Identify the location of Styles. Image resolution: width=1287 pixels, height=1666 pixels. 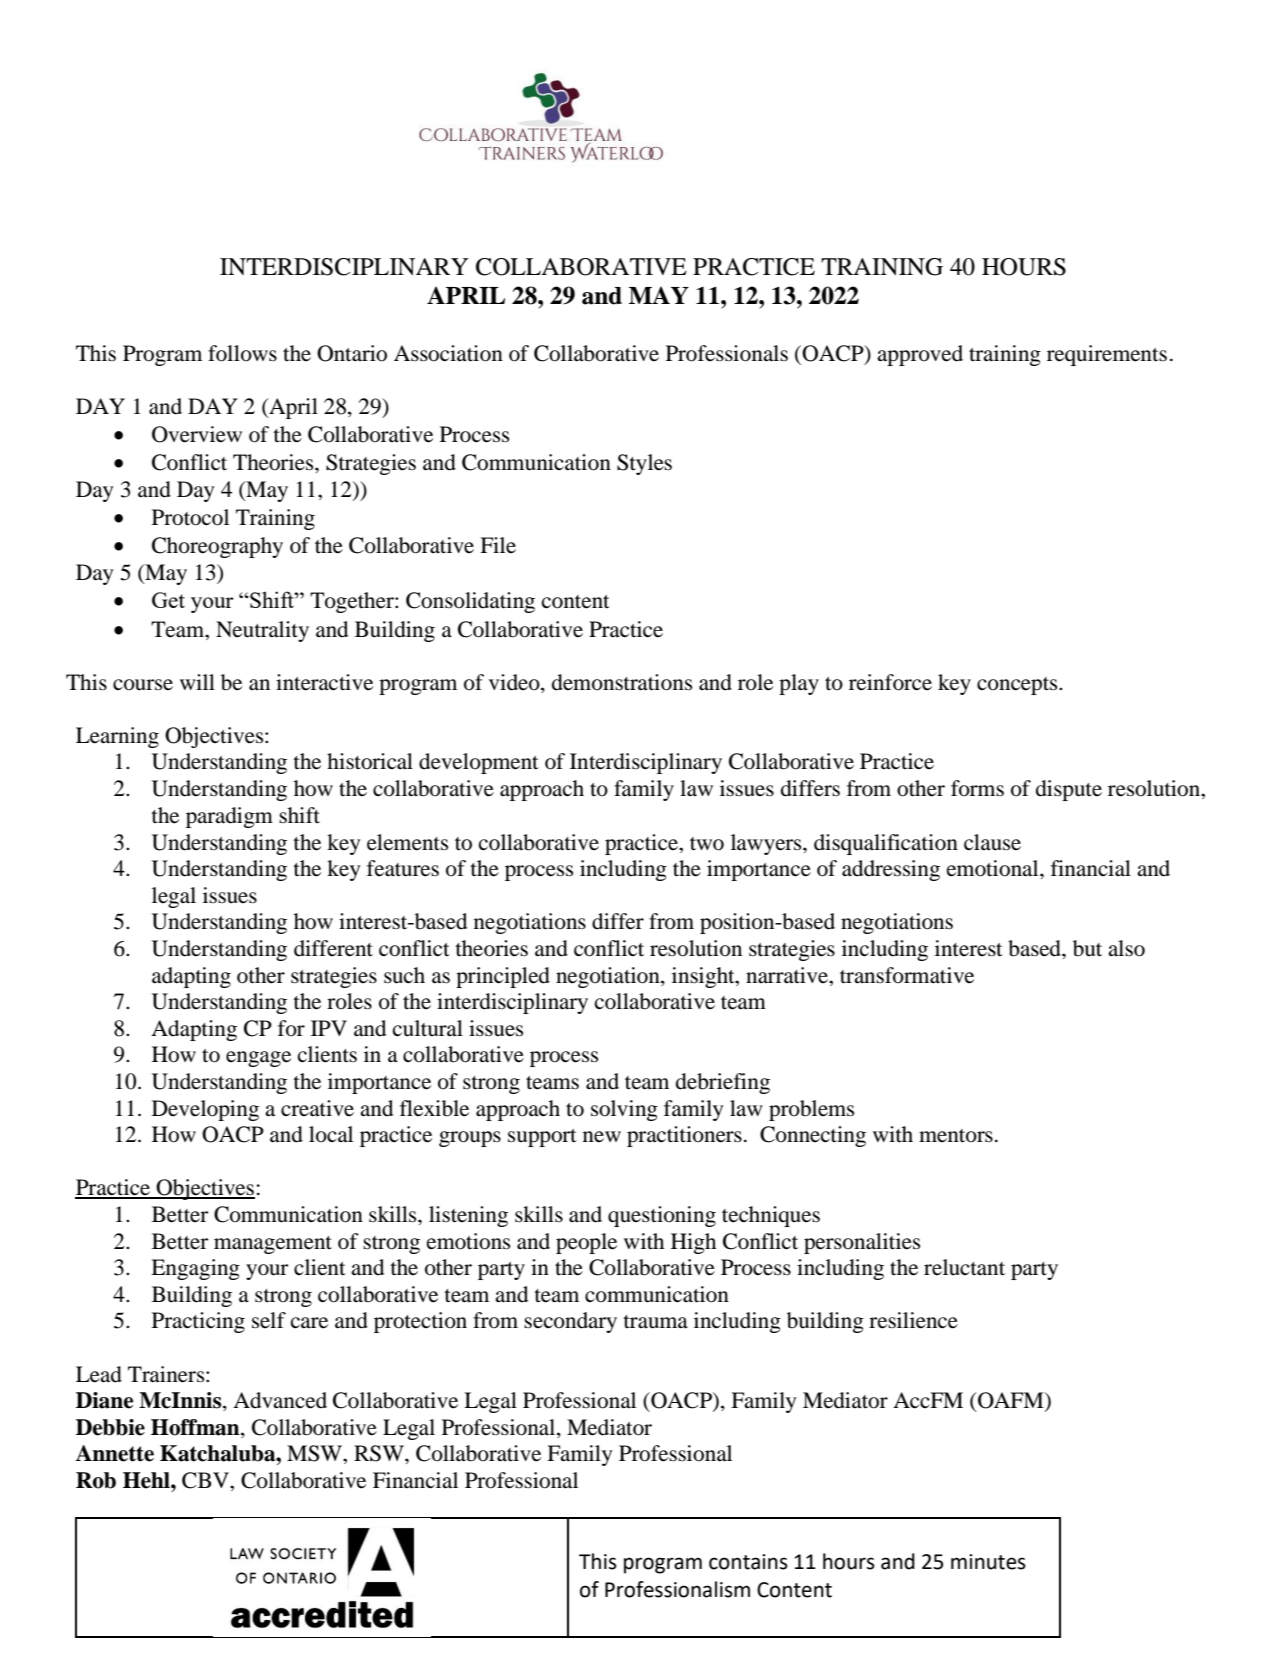
(644, 464).
